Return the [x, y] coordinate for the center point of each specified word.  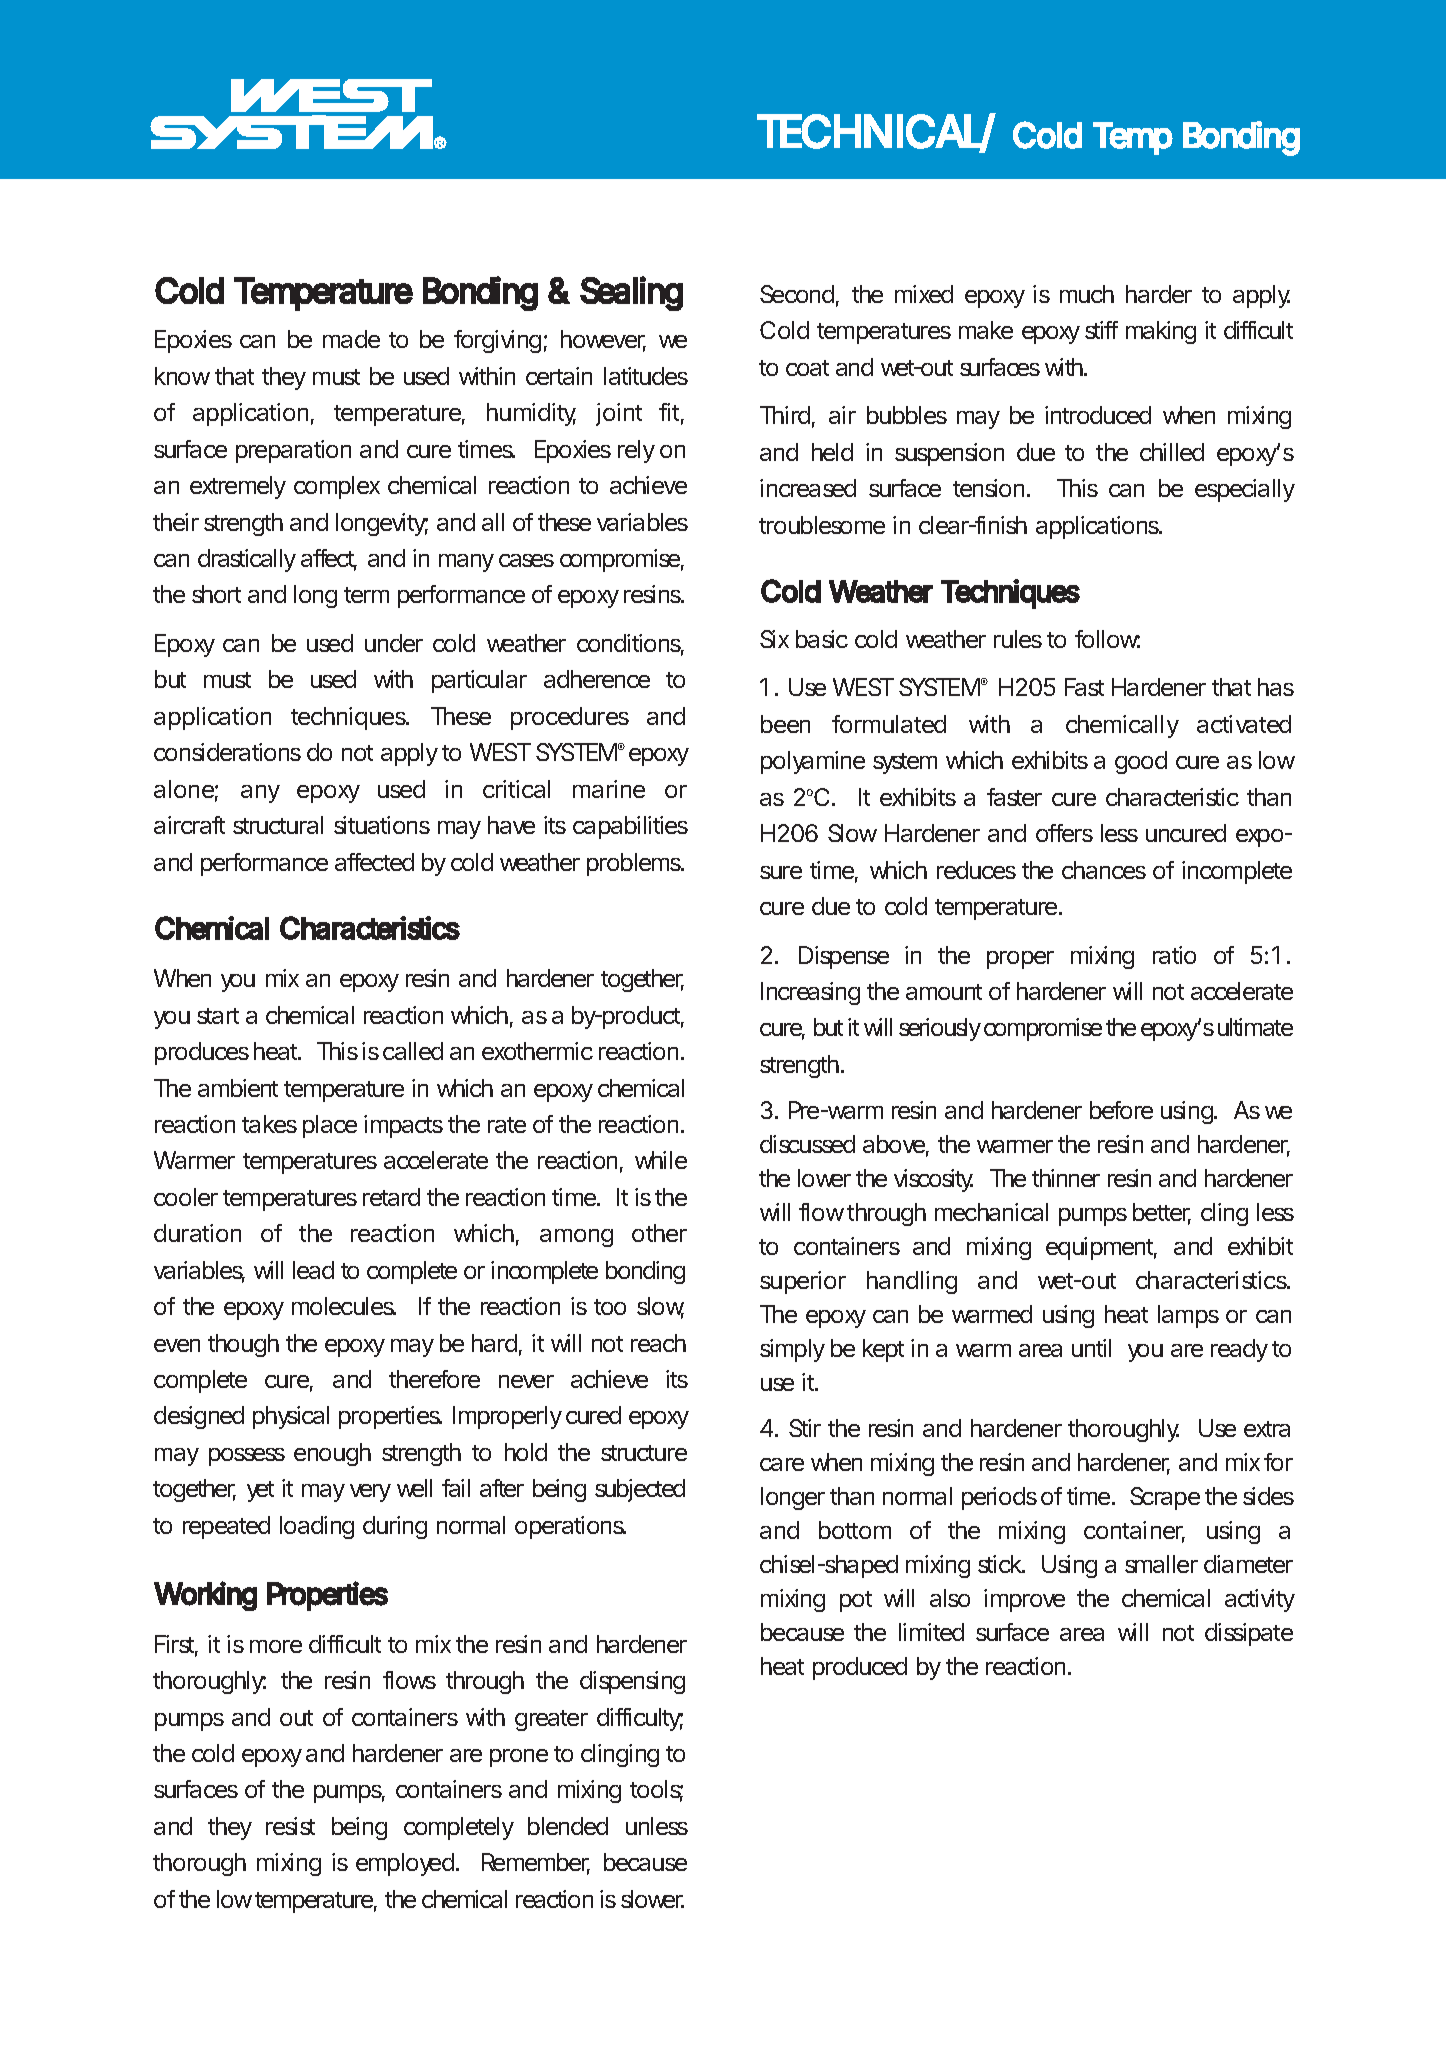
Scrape [1165, 1498]
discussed [807, 1144]
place [330, 1126]
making [1161, 332]
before [1121, 1110]
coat [807, 368]
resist [290, 1826]
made [351, 339]
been [785, 724]
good [1141, 762]
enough [332, 1454]
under [394, 643]
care [782, 1464]
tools [656, 1791]
